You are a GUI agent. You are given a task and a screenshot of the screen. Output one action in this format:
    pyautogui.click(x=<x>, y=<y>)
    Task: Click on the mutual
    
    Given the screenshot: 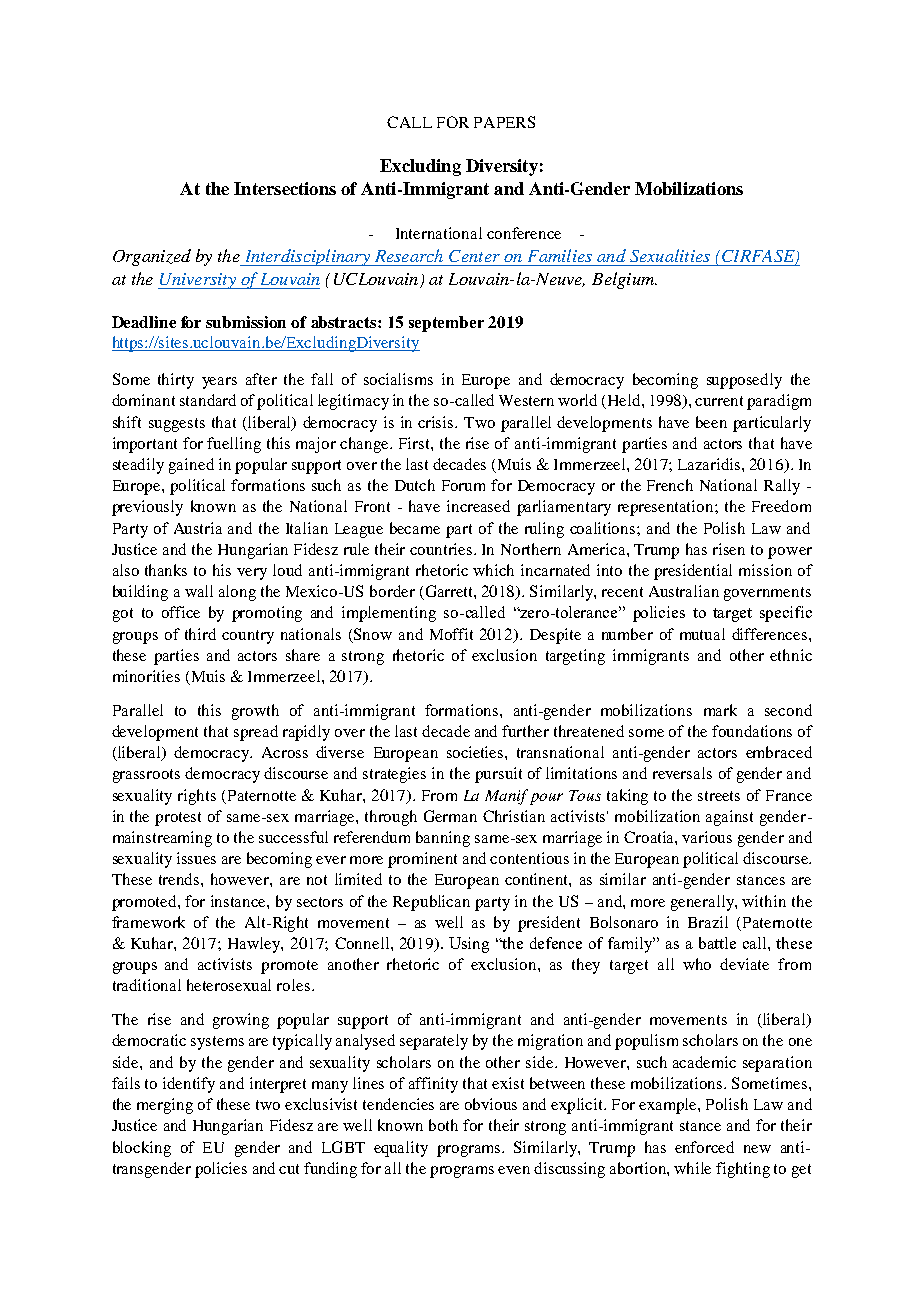 What is the action you would take?
    pyautogui.click(x=702, y=634)
